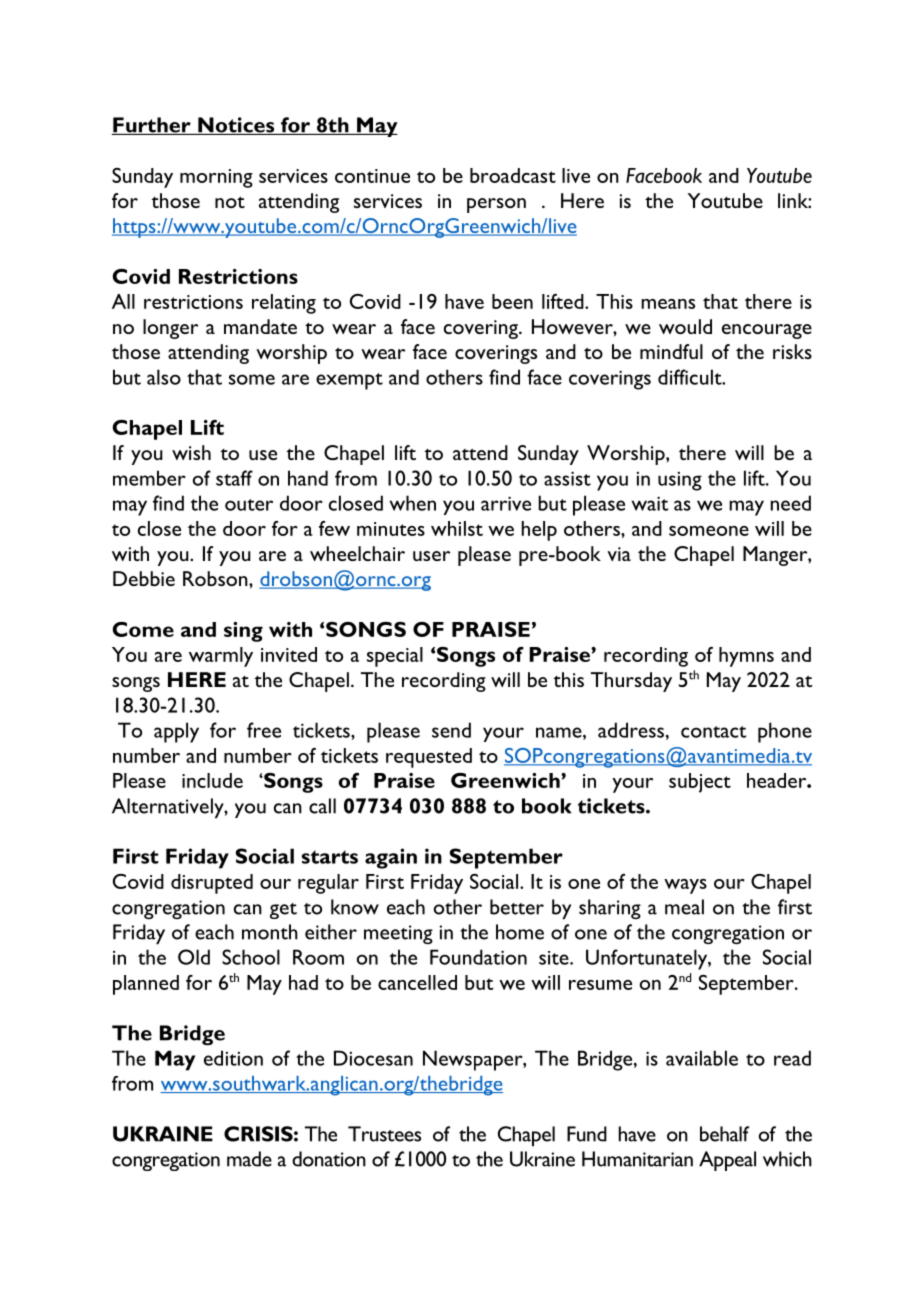 The height and width of the screenshot is (1308, 924). What do you see at coordinates (513, 175) in the screenshot?
I see `broadcast` at bounding box center [513, 175].
